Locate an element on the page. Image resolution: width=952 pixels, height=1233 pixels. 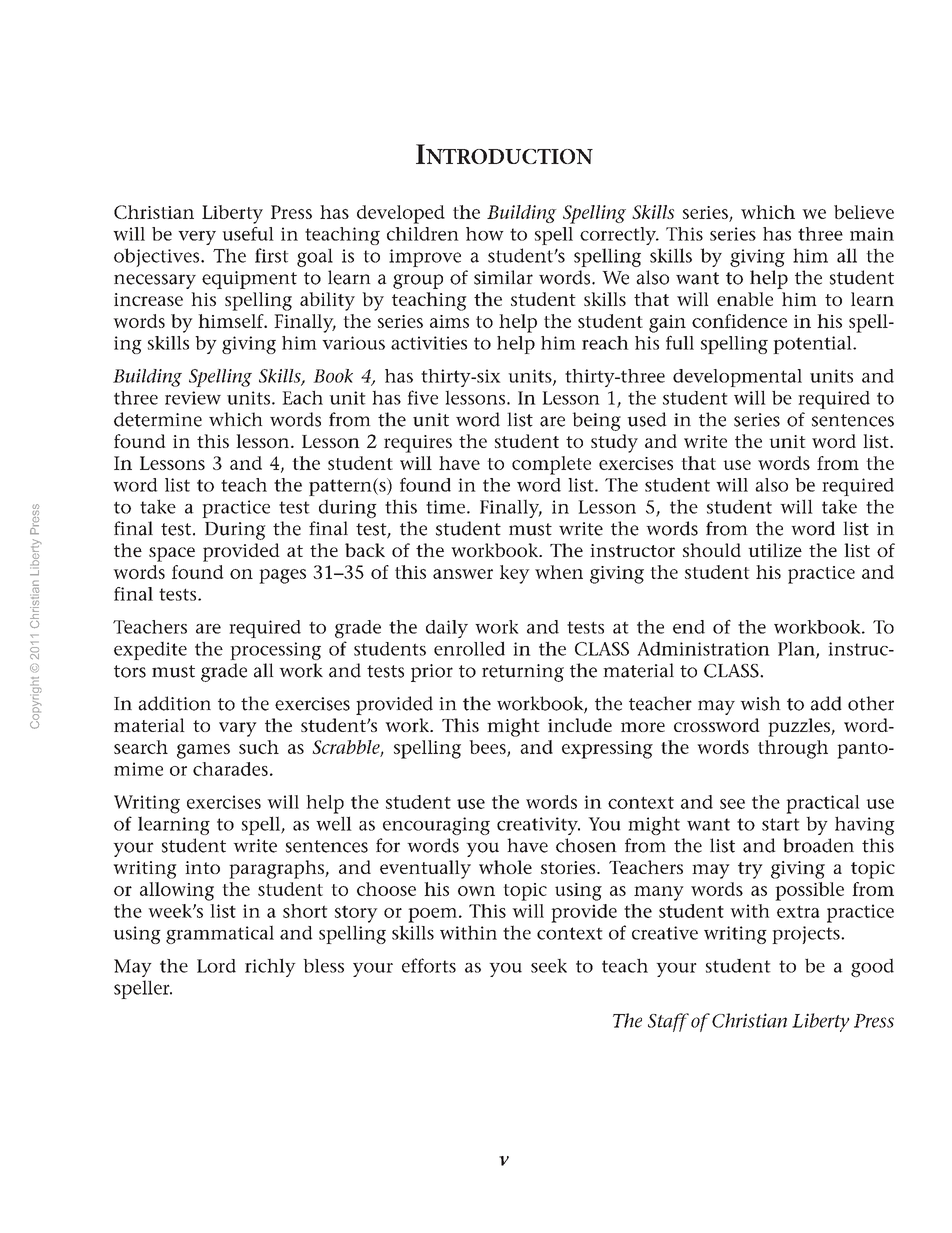
seek is located at coordinates (549, 965).
